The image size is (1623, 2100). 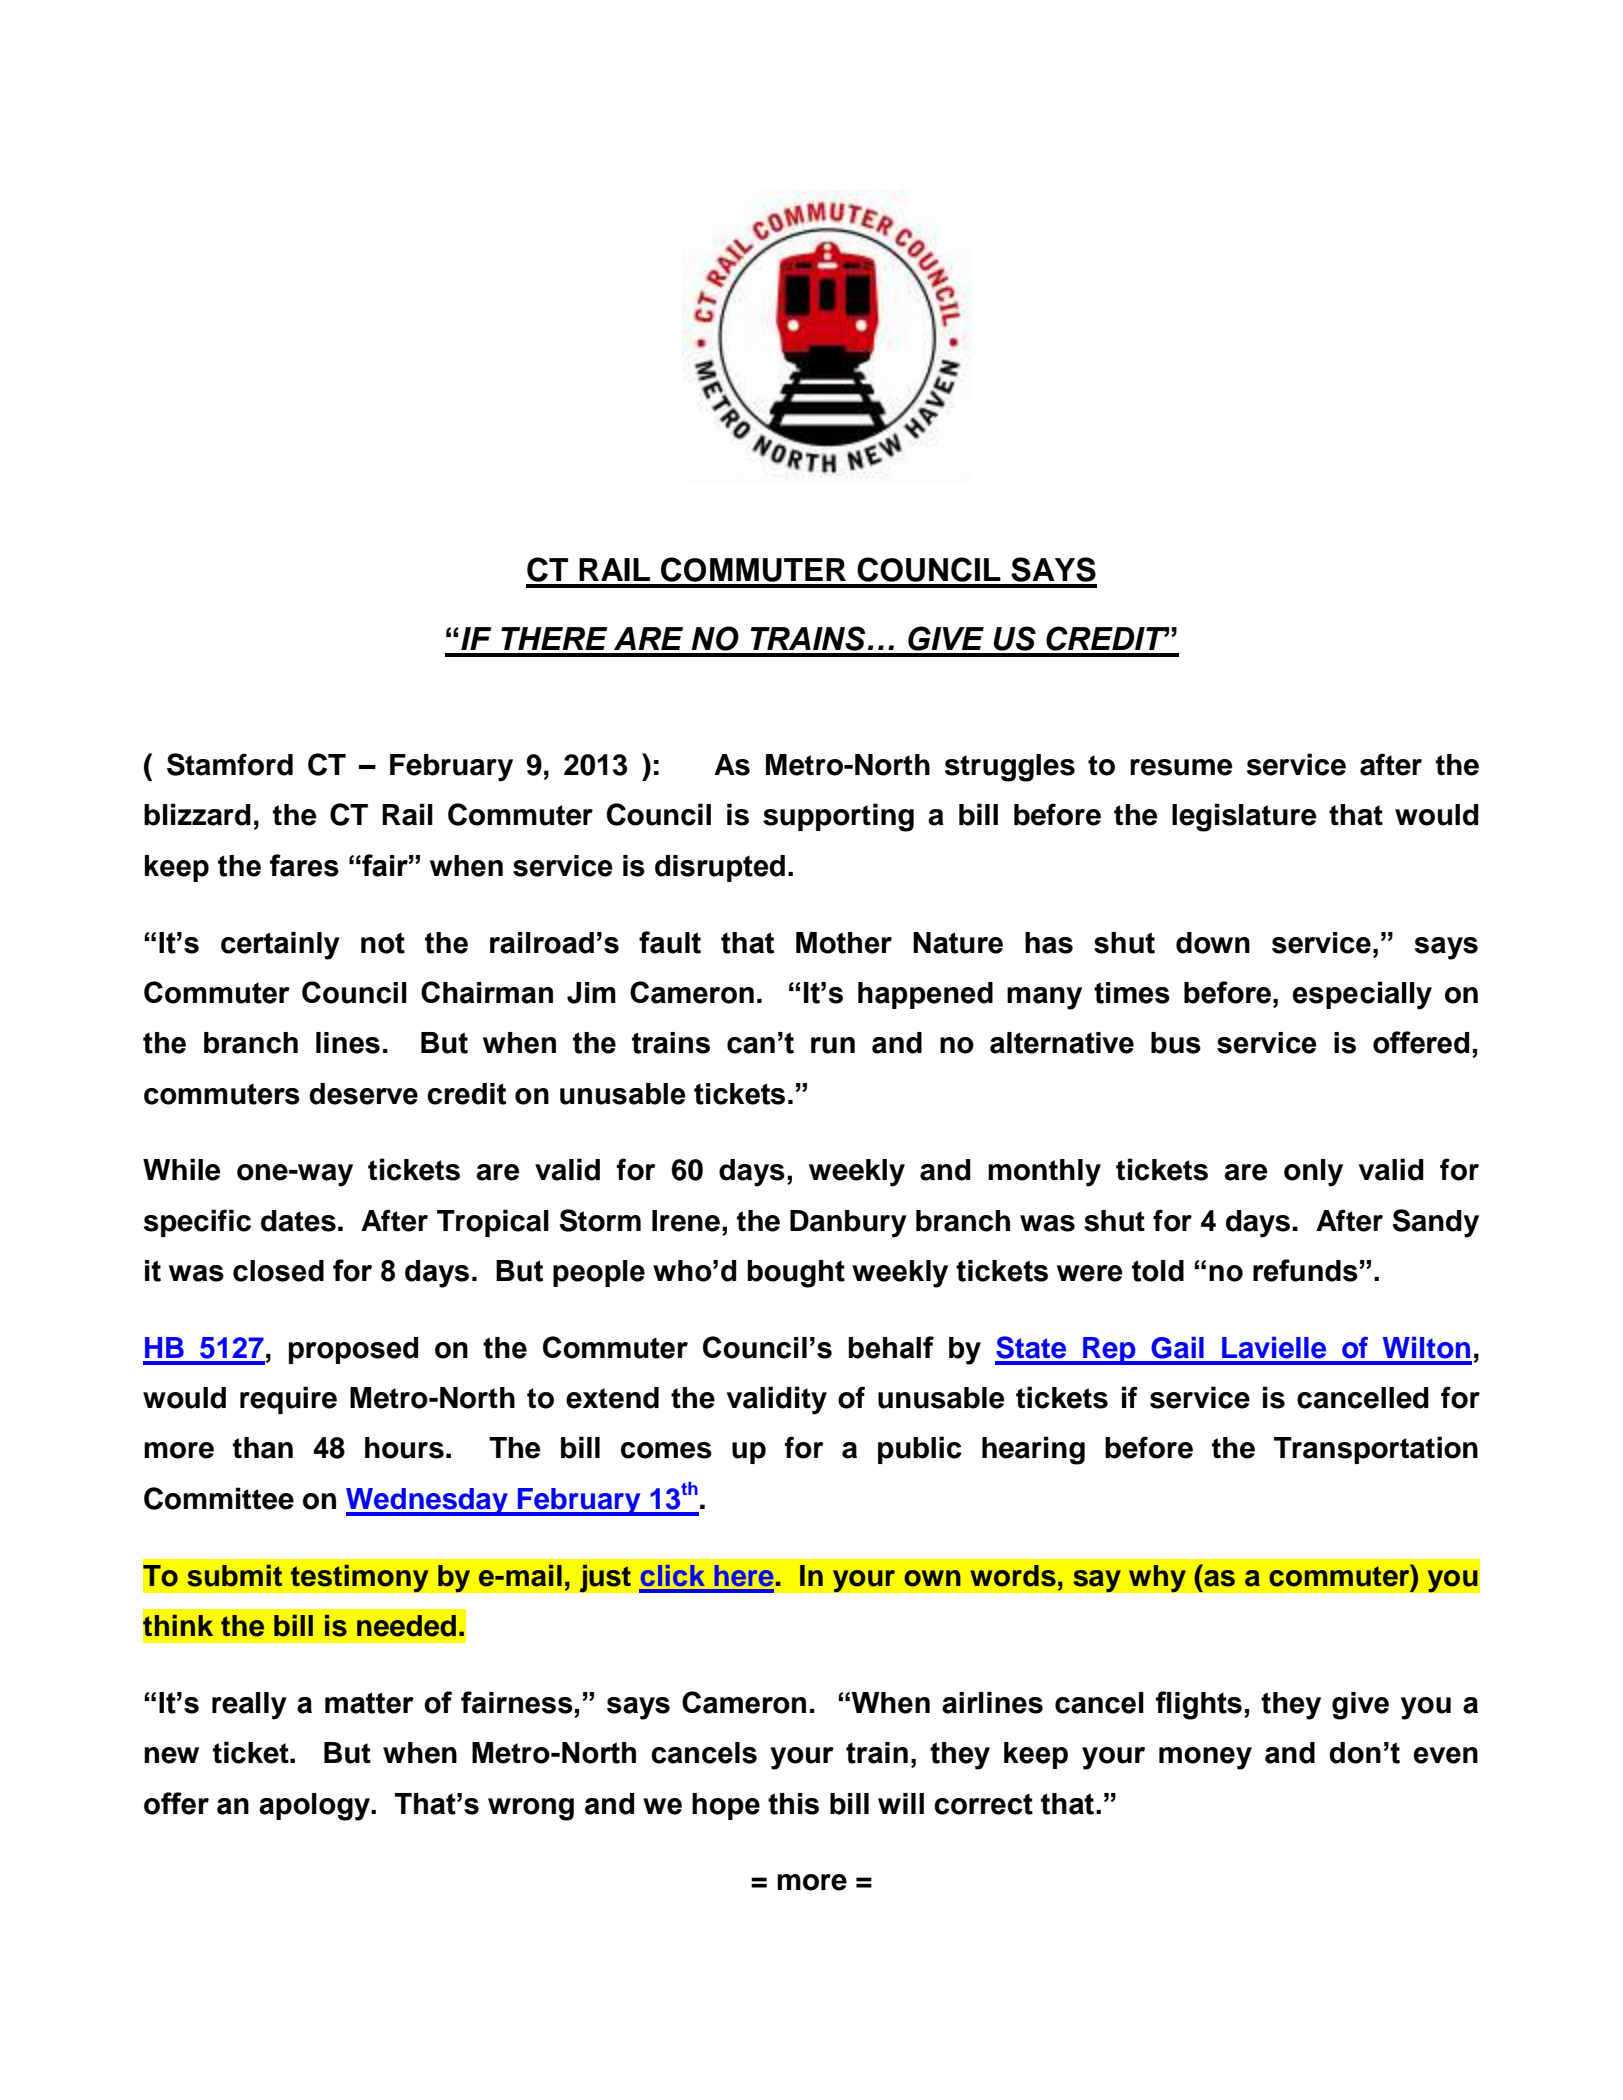 What do you see at coordinates (838, 817) in the image?
I see `supporting` at bounding box center [838, 817].
